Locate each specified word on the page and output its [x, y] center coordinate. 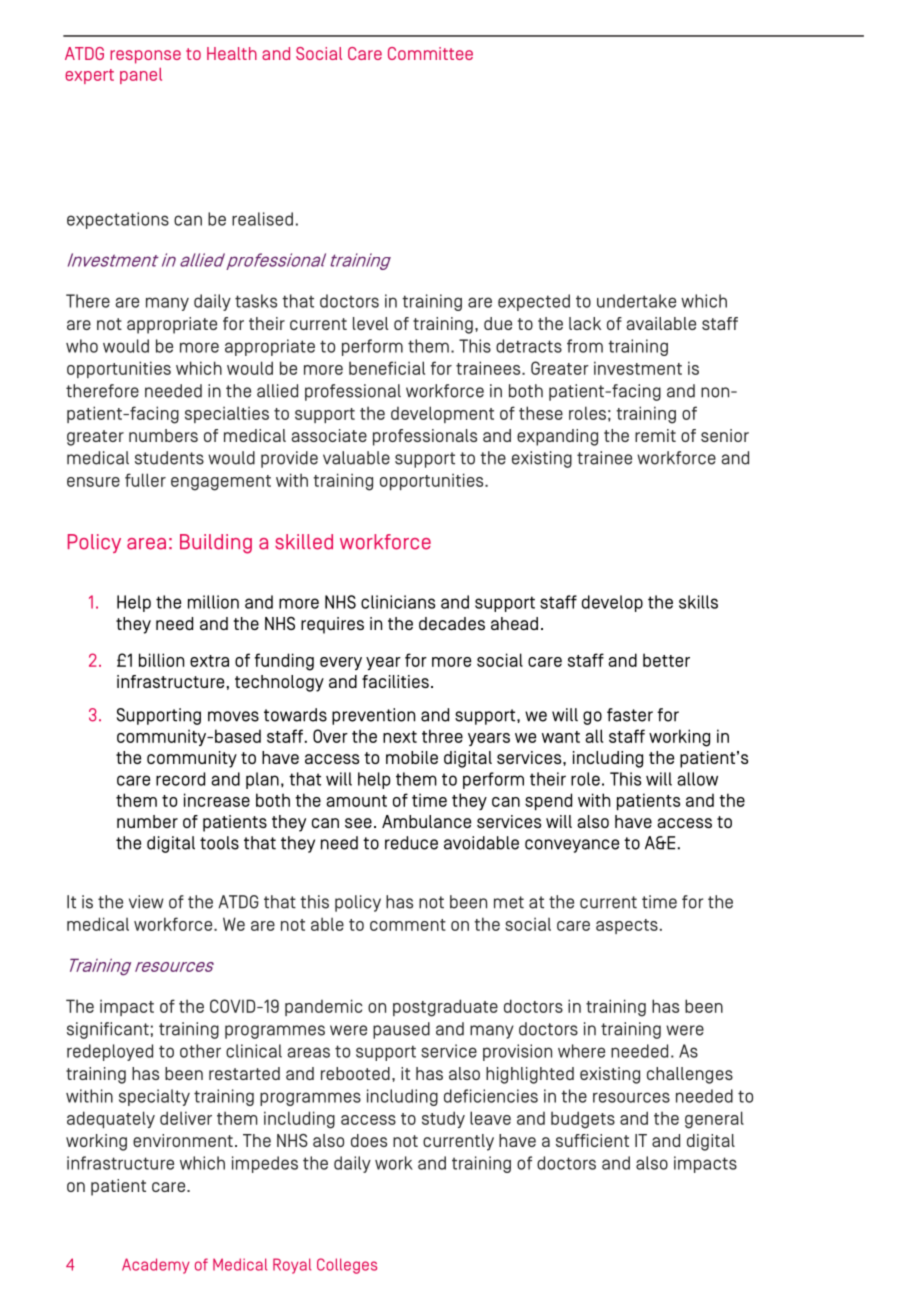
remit [655, 435]
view [146, 902]
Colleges [347, 1266]
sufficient [592, 1140]
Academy [156, 1266]
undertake [636, 301]
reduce [411, 843]
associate [329, 435]
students [169, 458]
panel [141, 76]
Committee [430, 53]
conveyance [572, 846]
